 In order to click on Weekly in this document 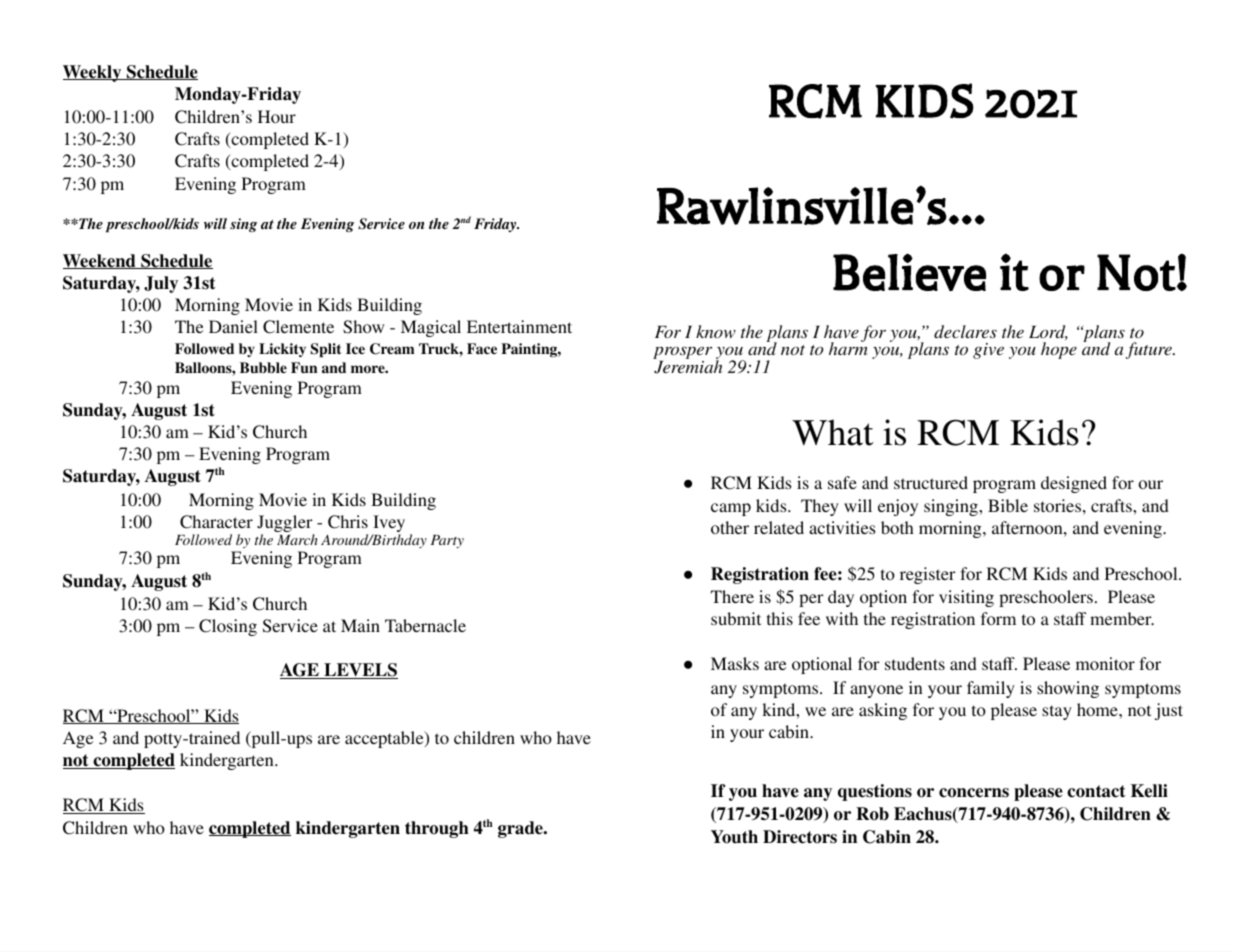, I will do `click(93, 73)`.
